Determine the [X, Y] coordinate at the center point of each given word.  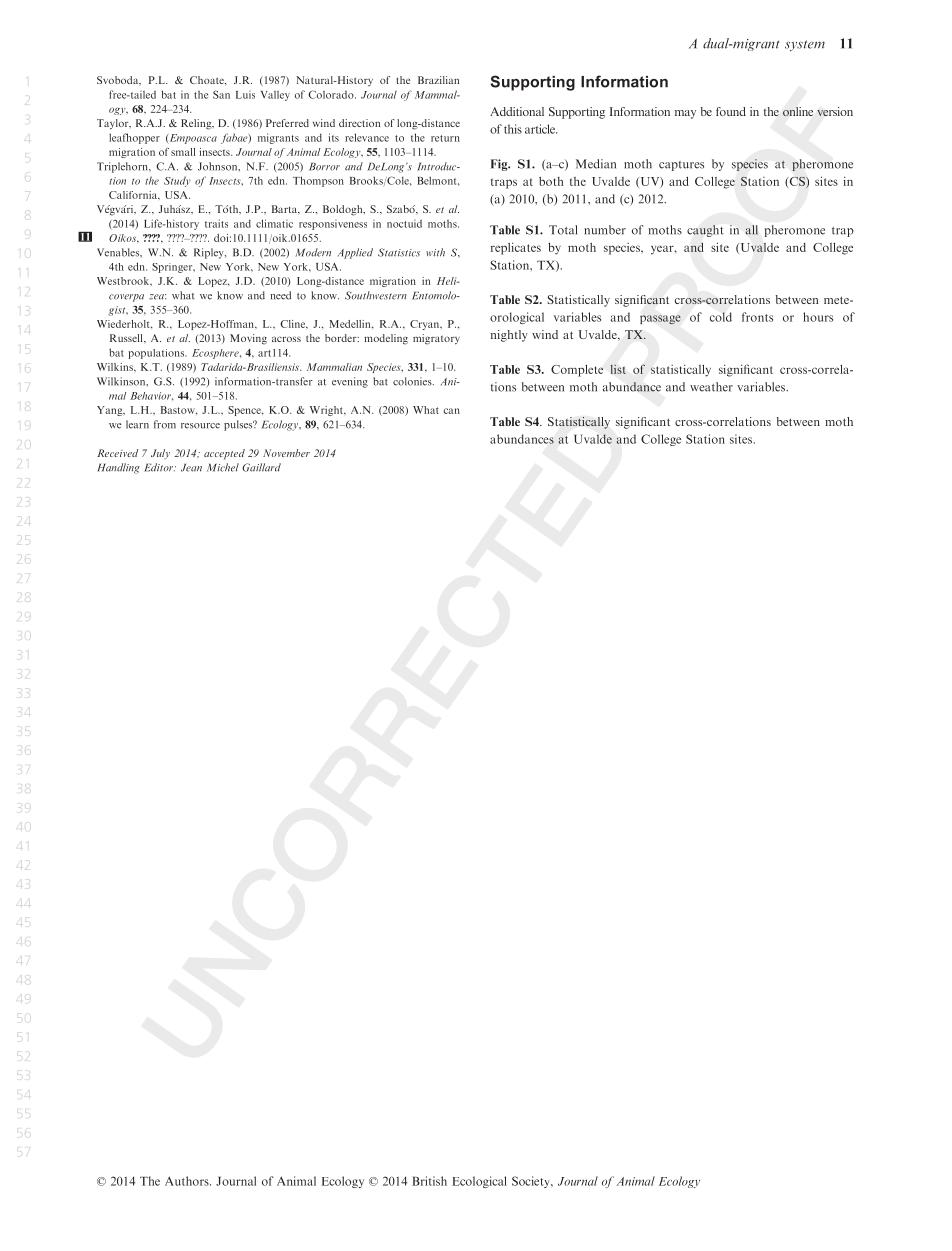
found [731, 111]
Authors [188, 1181]
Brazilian [438, 80]
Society [532, 1182]
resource [200, 426]
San [221, 94]
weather [711, 387]
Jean [191, 468]
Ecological [479, 1182]
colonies [413, 381]
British [429, 1181]
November [286, 453]
